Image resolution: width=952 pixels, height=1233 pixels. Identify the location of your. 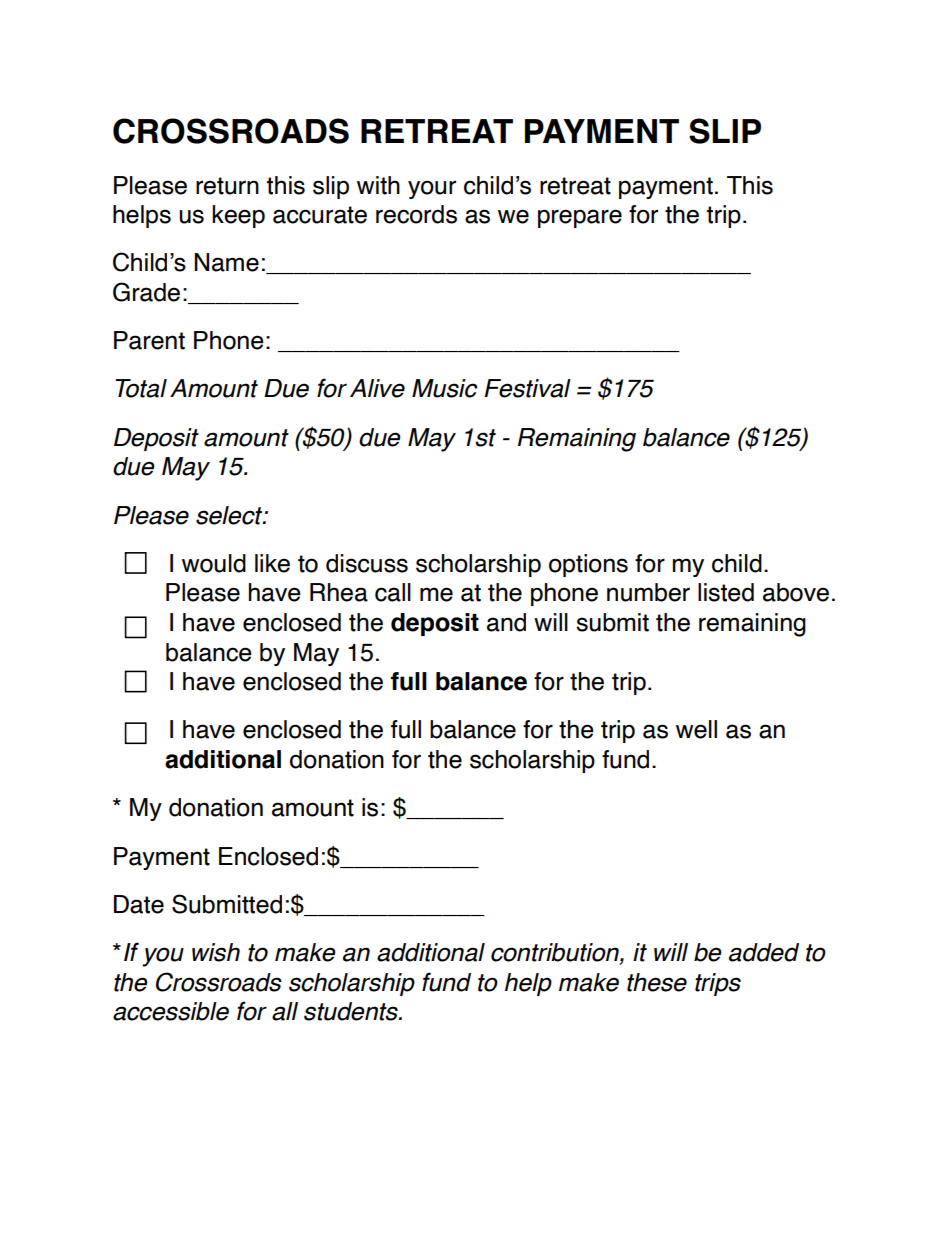
(432, 189).
